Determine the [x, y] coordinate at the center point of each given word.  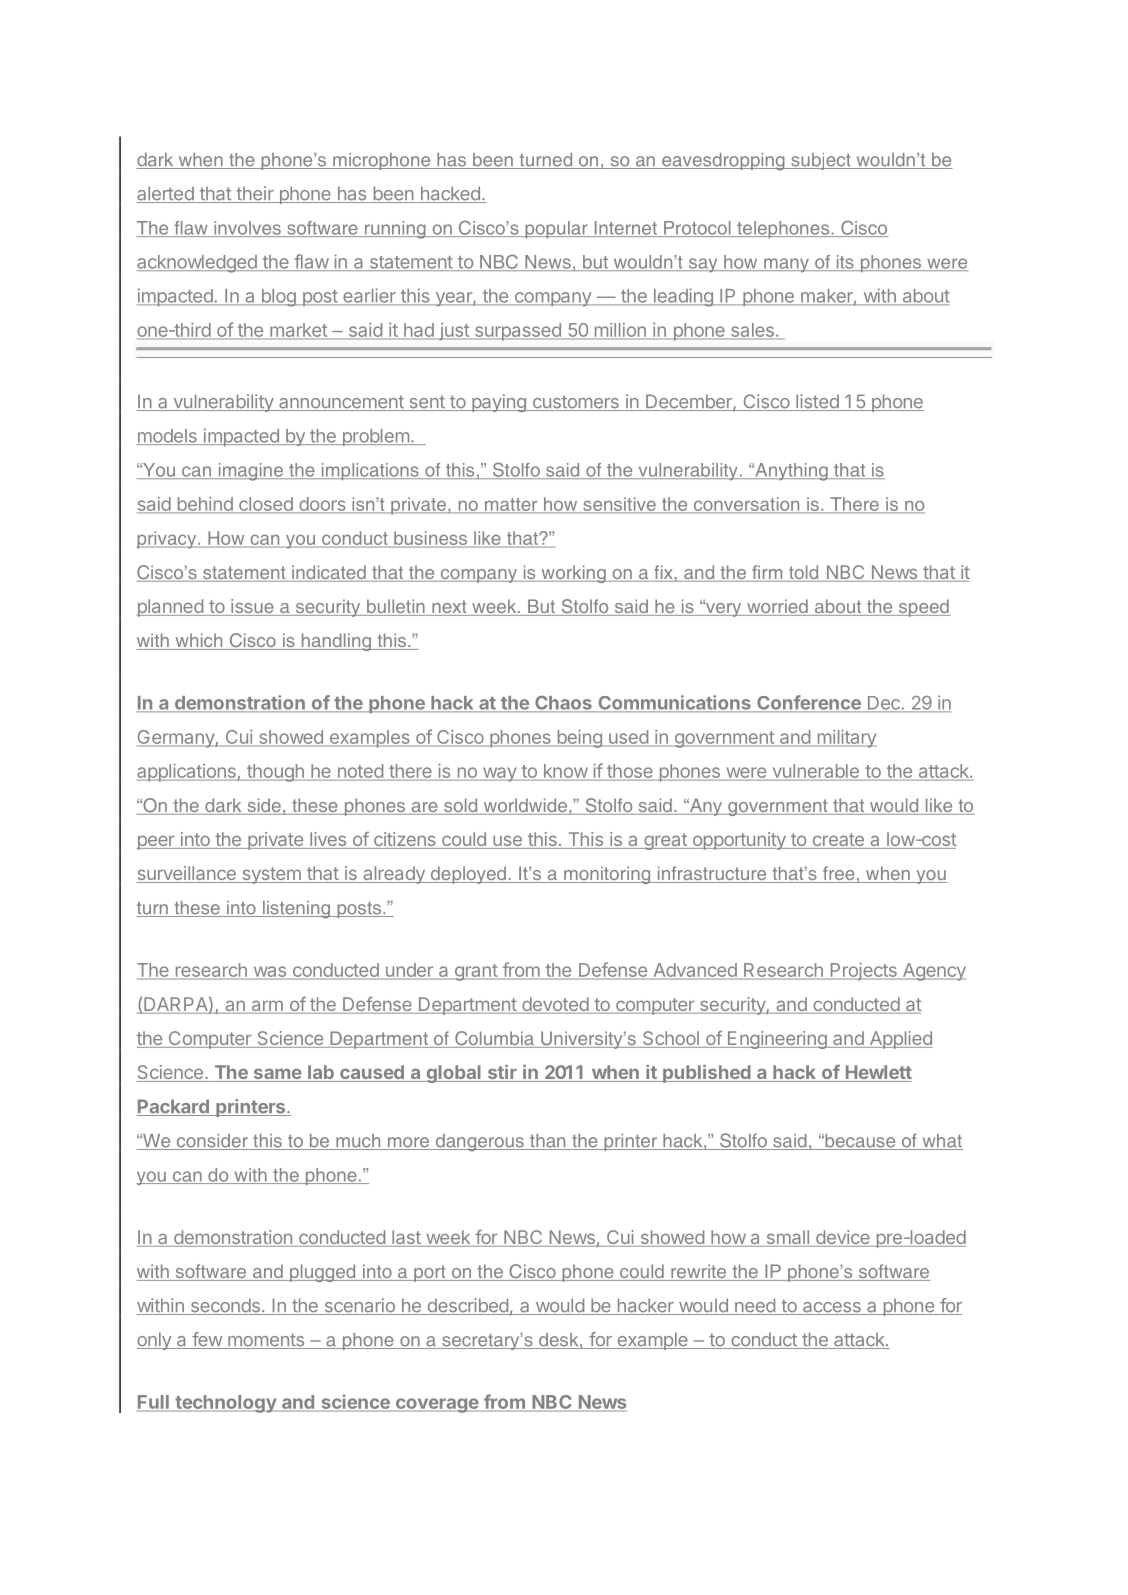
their [255, 194]
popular [556, 230]
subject [821, 161]
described [467, 1306]
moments [266, 1341]
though [275, 773]
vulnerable [815, 772]
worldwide [525, 806]
